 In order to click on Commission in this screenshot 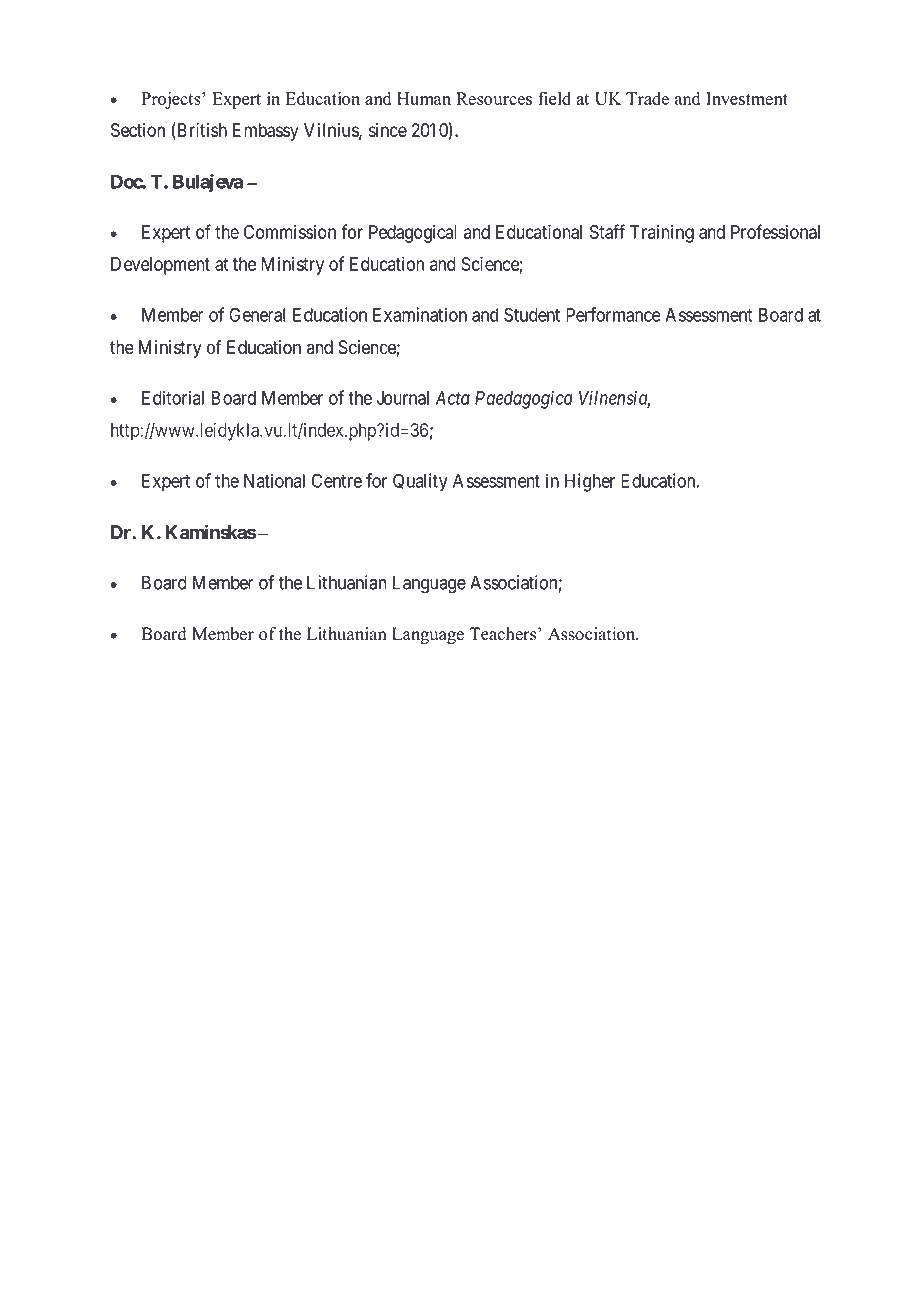, I will do `click(290, 232)`.
